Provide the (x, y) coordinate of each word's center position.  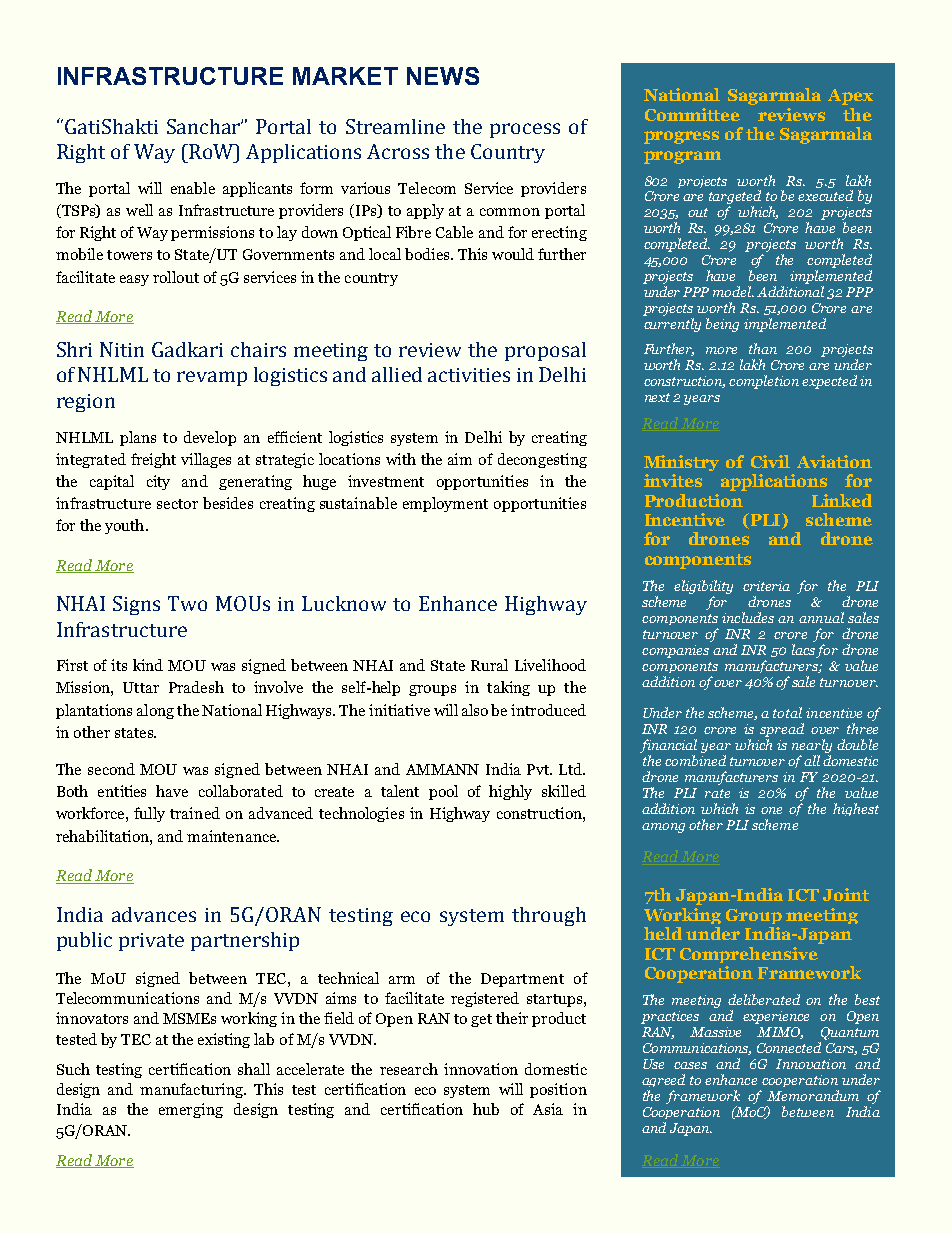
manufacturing (192, 1090)
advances (154, 914)
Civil (770, 461)
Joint (846, 894)
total (787, 712)
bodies (428, 254)
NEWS (443, 76)
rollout (176, 277)
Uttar (141, 687)
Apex (850, 97)
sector (177, 504)
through (549, 916)
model (733, 291)
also (475, 710)
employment (445, 504)
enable (193, 188)
